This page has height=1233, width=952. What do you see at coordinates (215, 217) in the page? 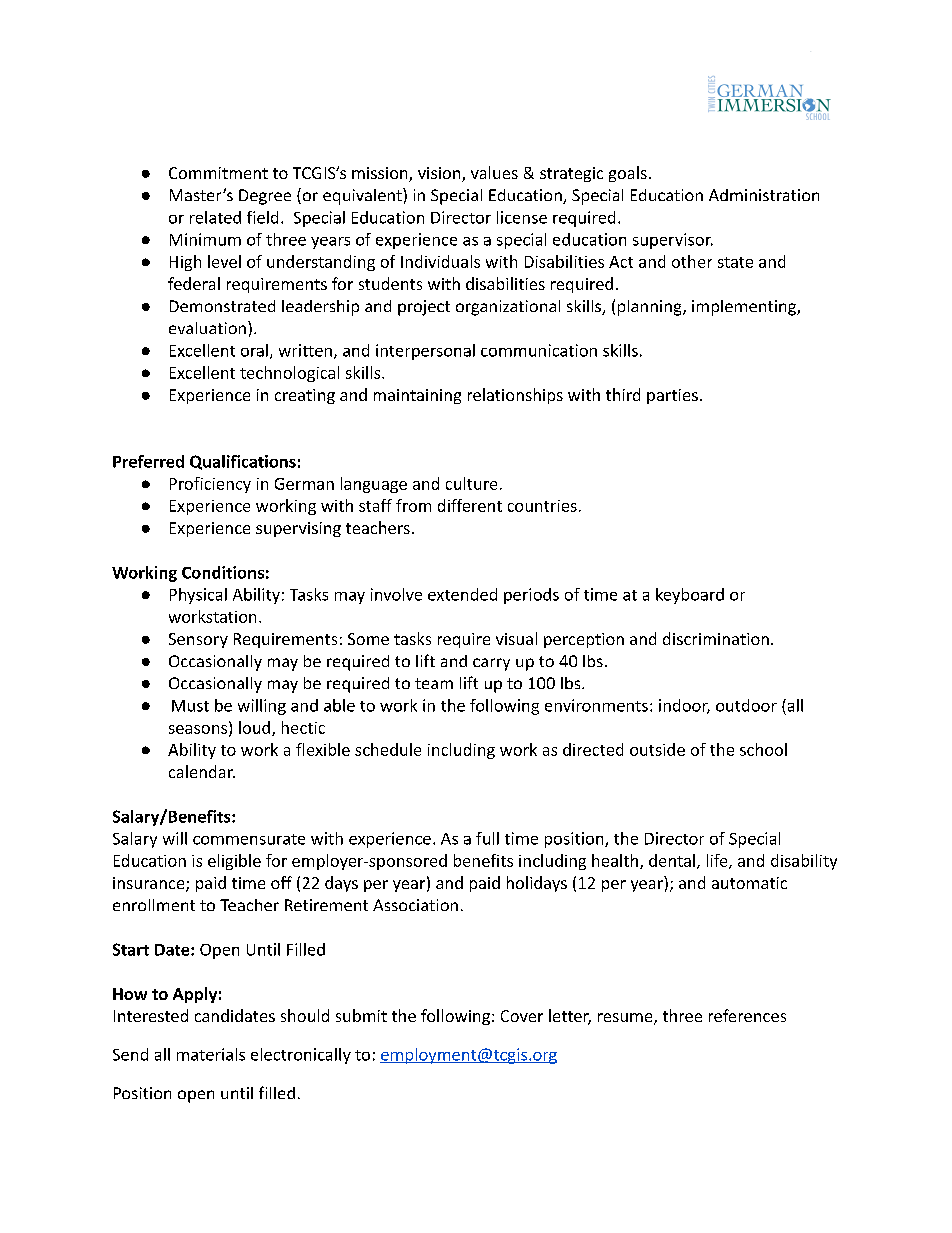
I see `related` at bounding box center [215, 217].
